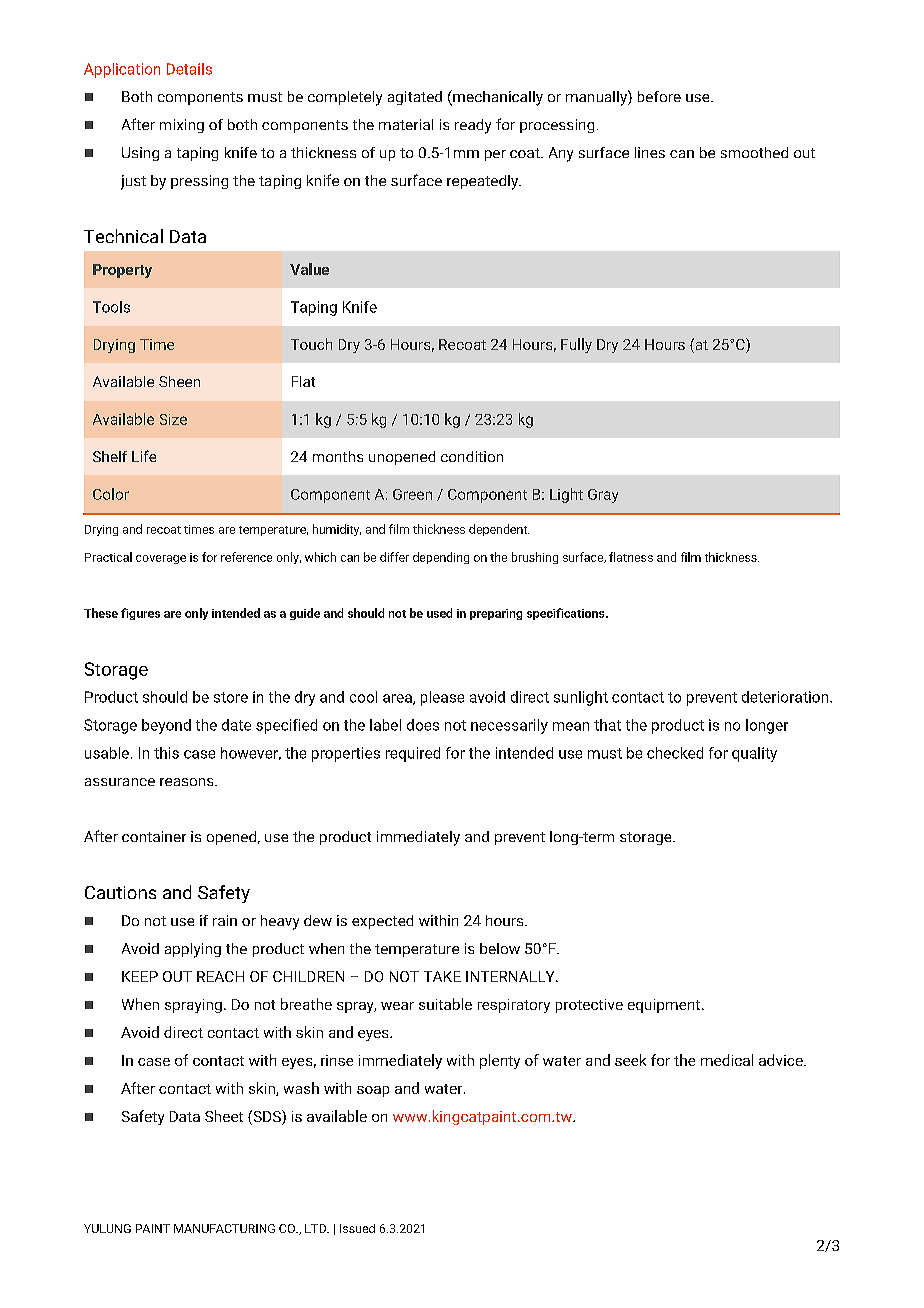  I want to click on expected, so click(382, 922).
